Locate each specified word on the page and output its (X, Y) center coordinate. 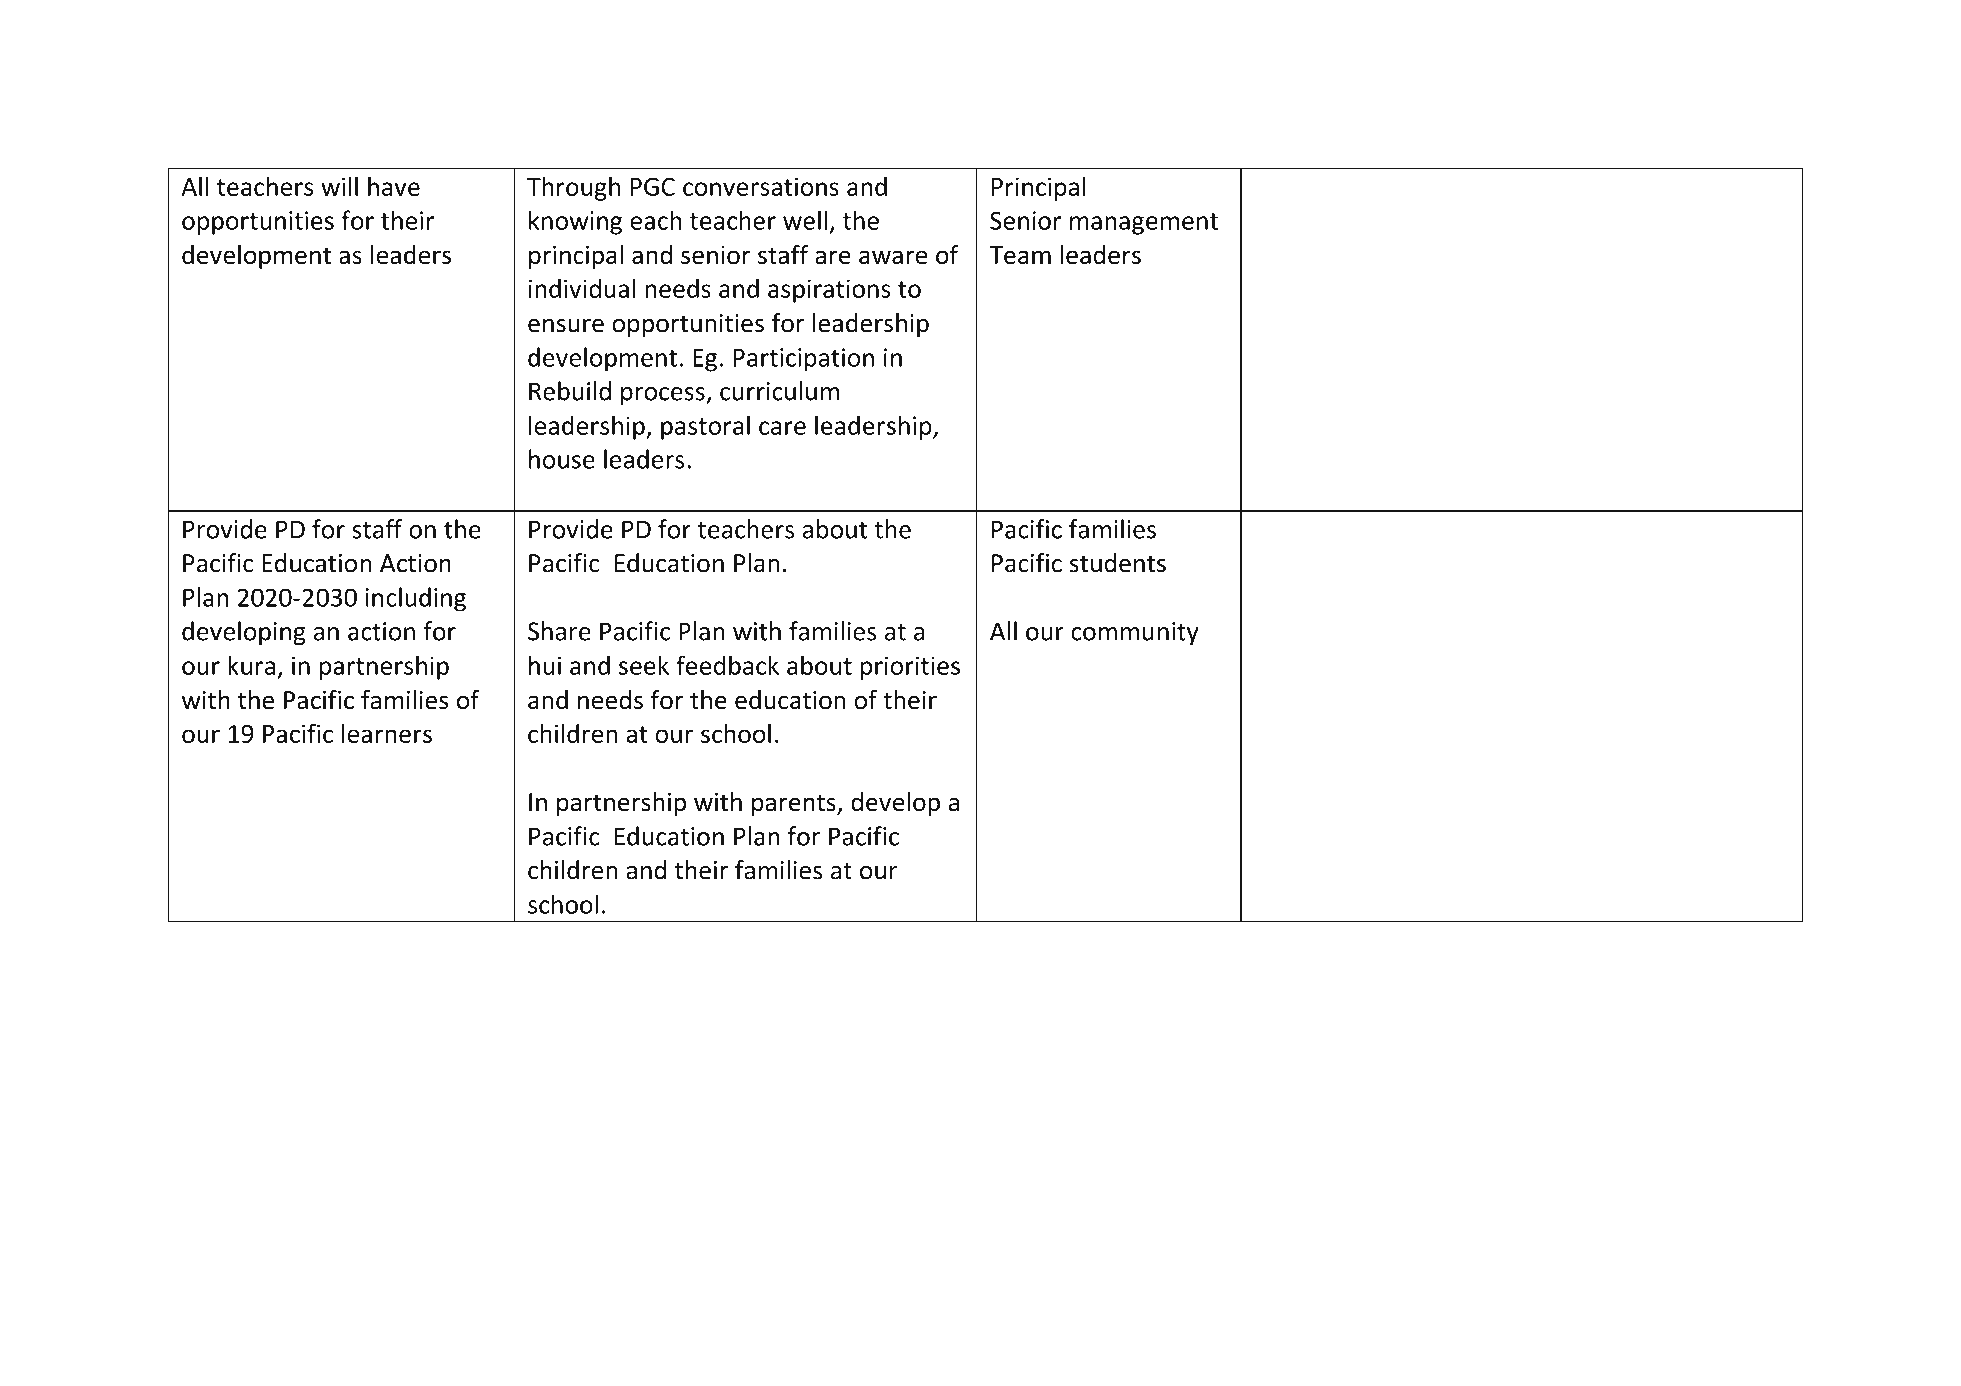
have (394, 186)
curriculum (779, 391)
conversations (761, 186)
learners (387, 733)
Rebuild (570, 391)
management (1144, 224)
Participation (803, 360)
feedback (727, 665)
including (415, 599)
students (1117, 563)
